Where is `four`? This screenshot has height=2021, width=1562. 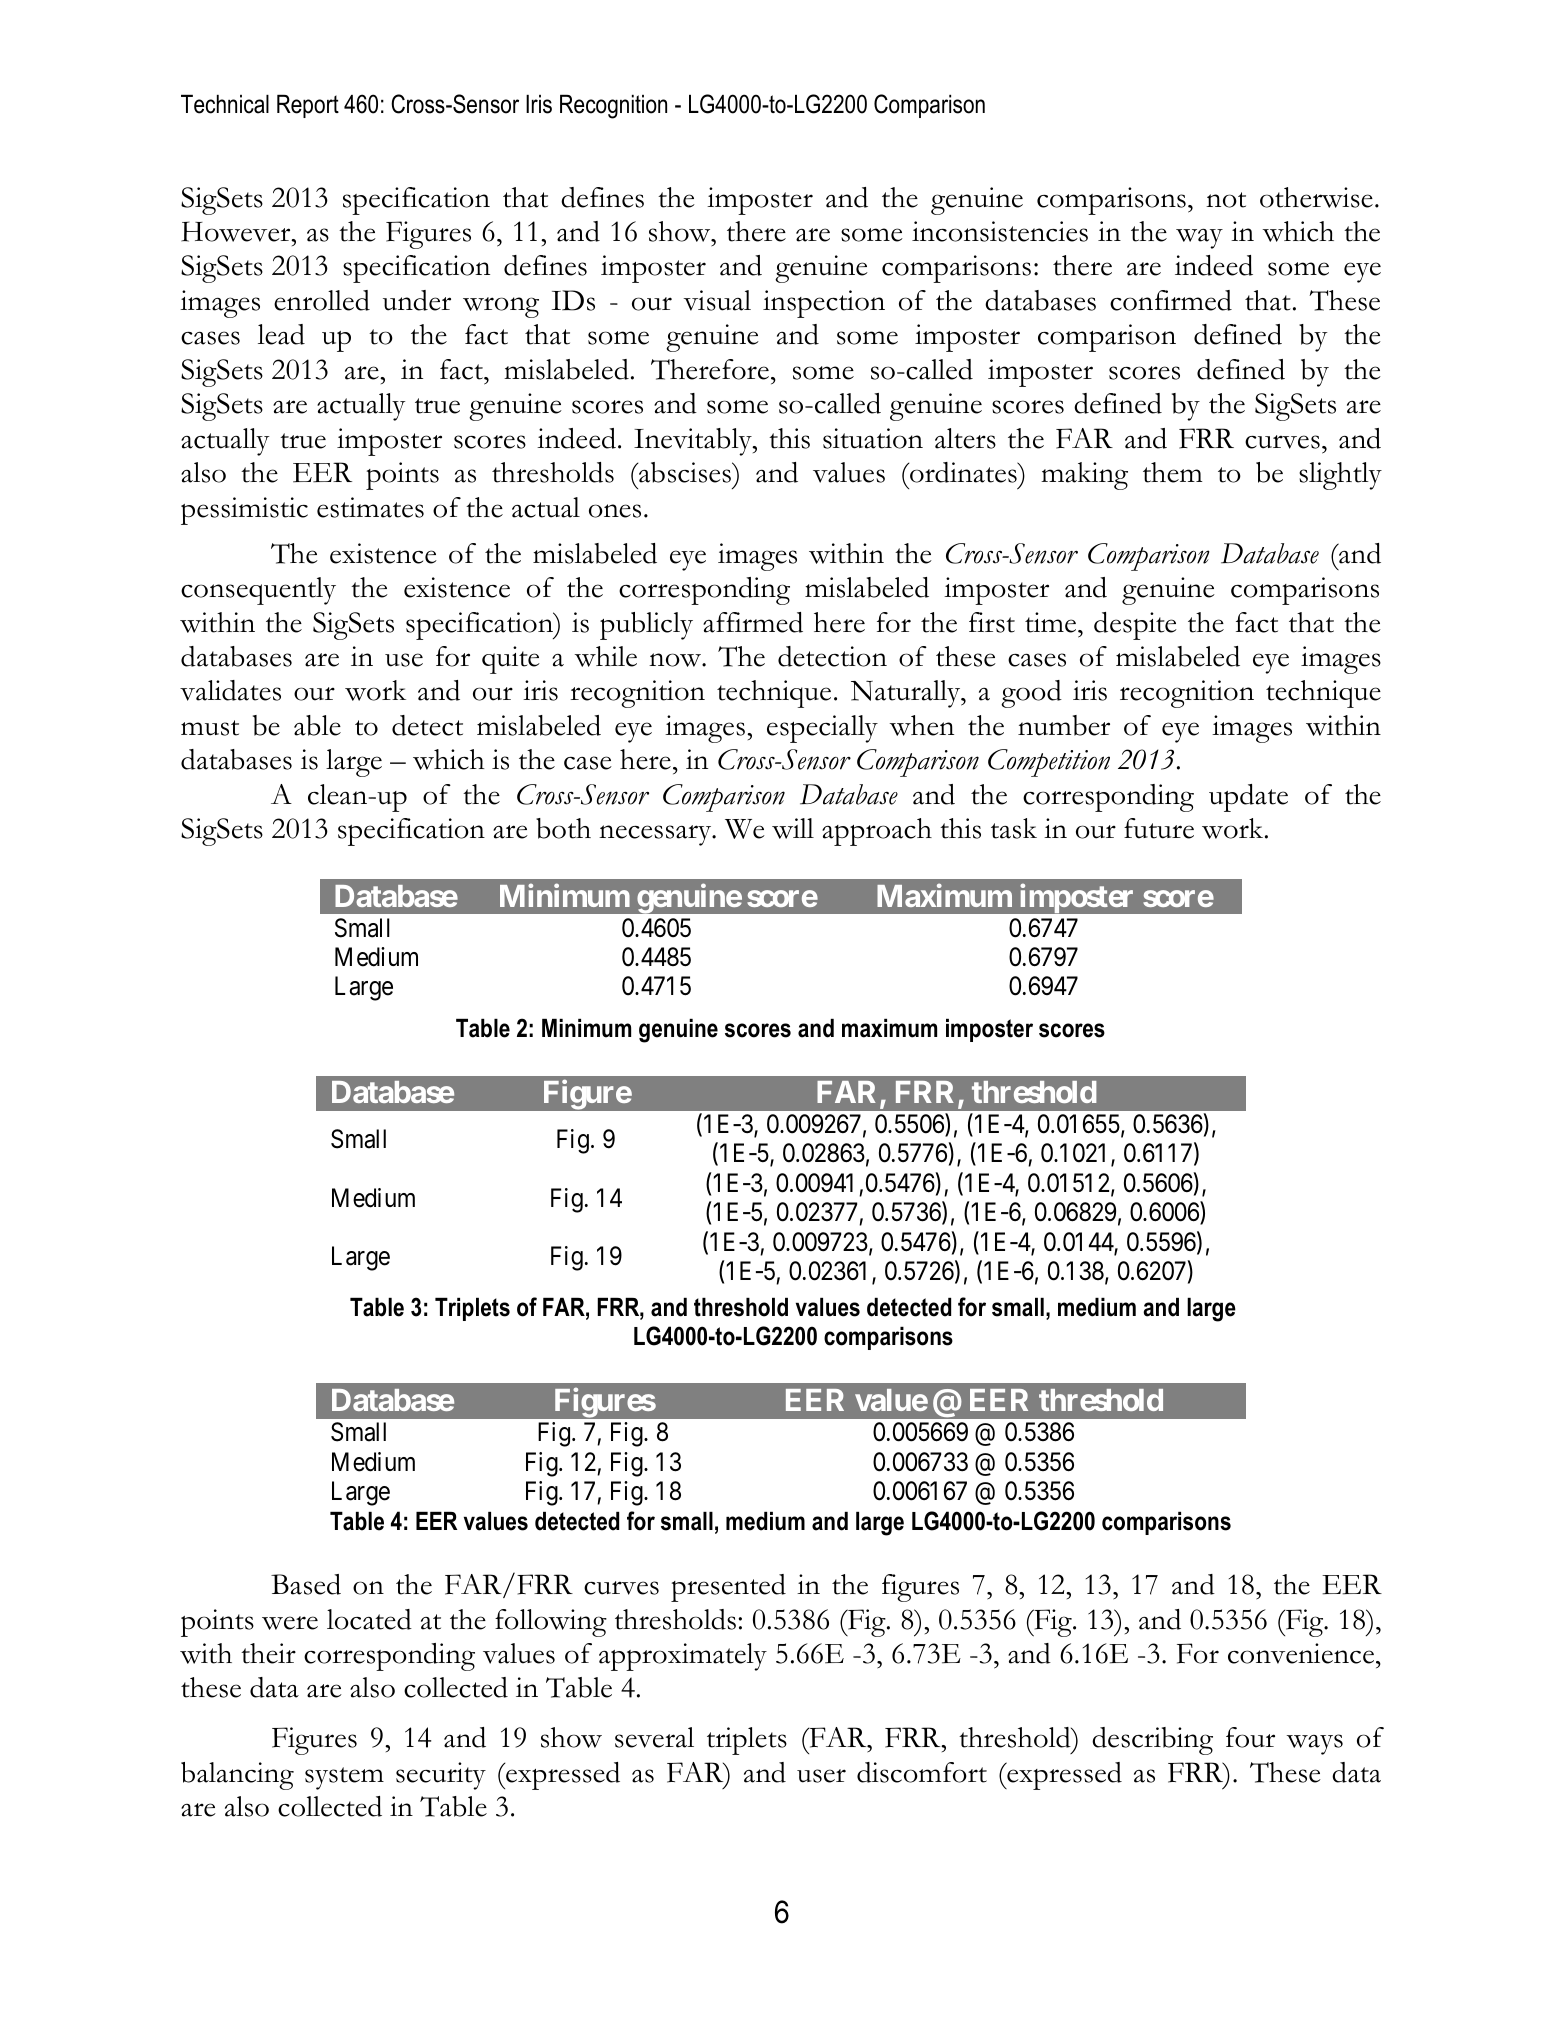 four is located at coordinates (1250, 1737).
